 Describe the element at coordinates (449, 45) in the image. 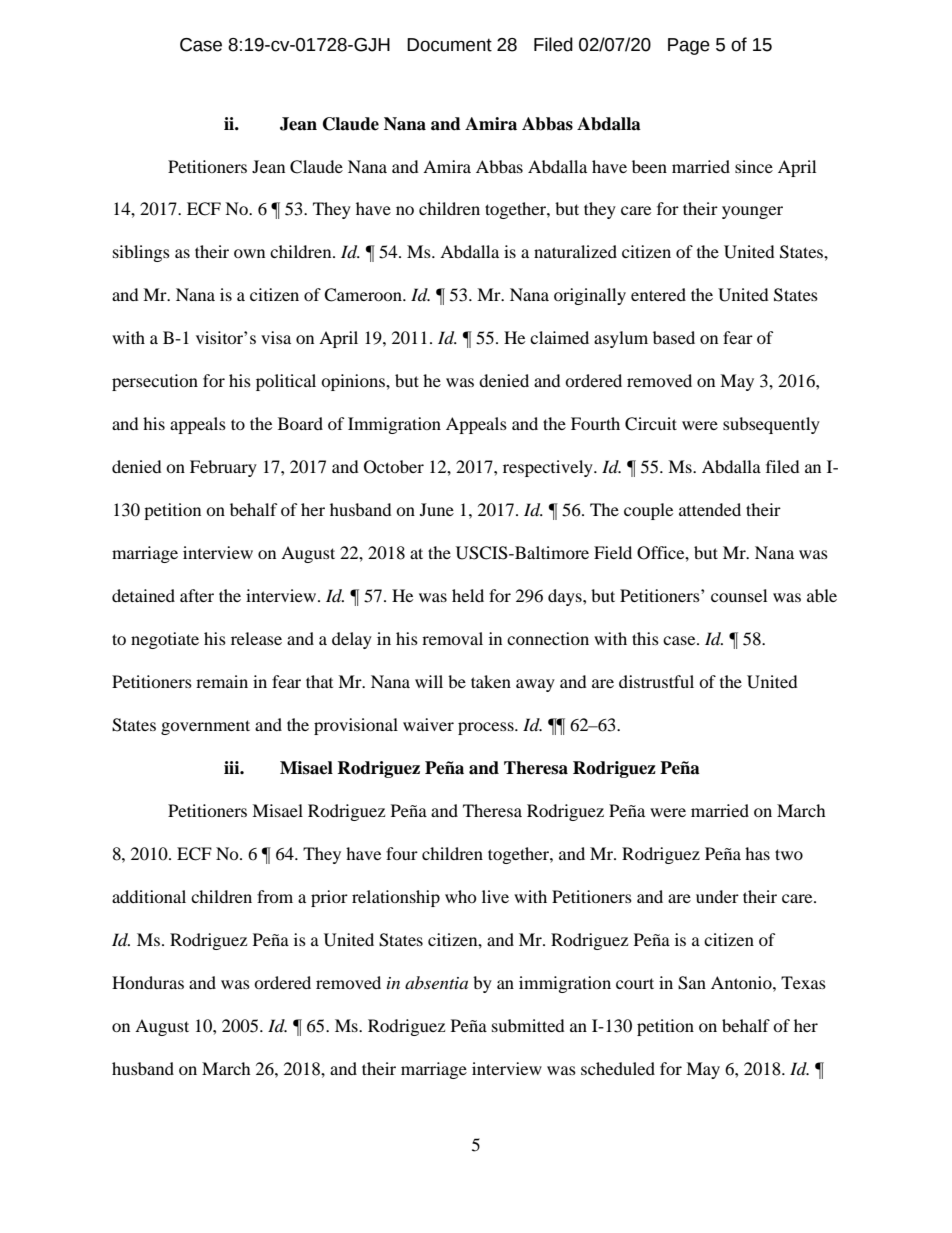

I see `Document` at that location.
